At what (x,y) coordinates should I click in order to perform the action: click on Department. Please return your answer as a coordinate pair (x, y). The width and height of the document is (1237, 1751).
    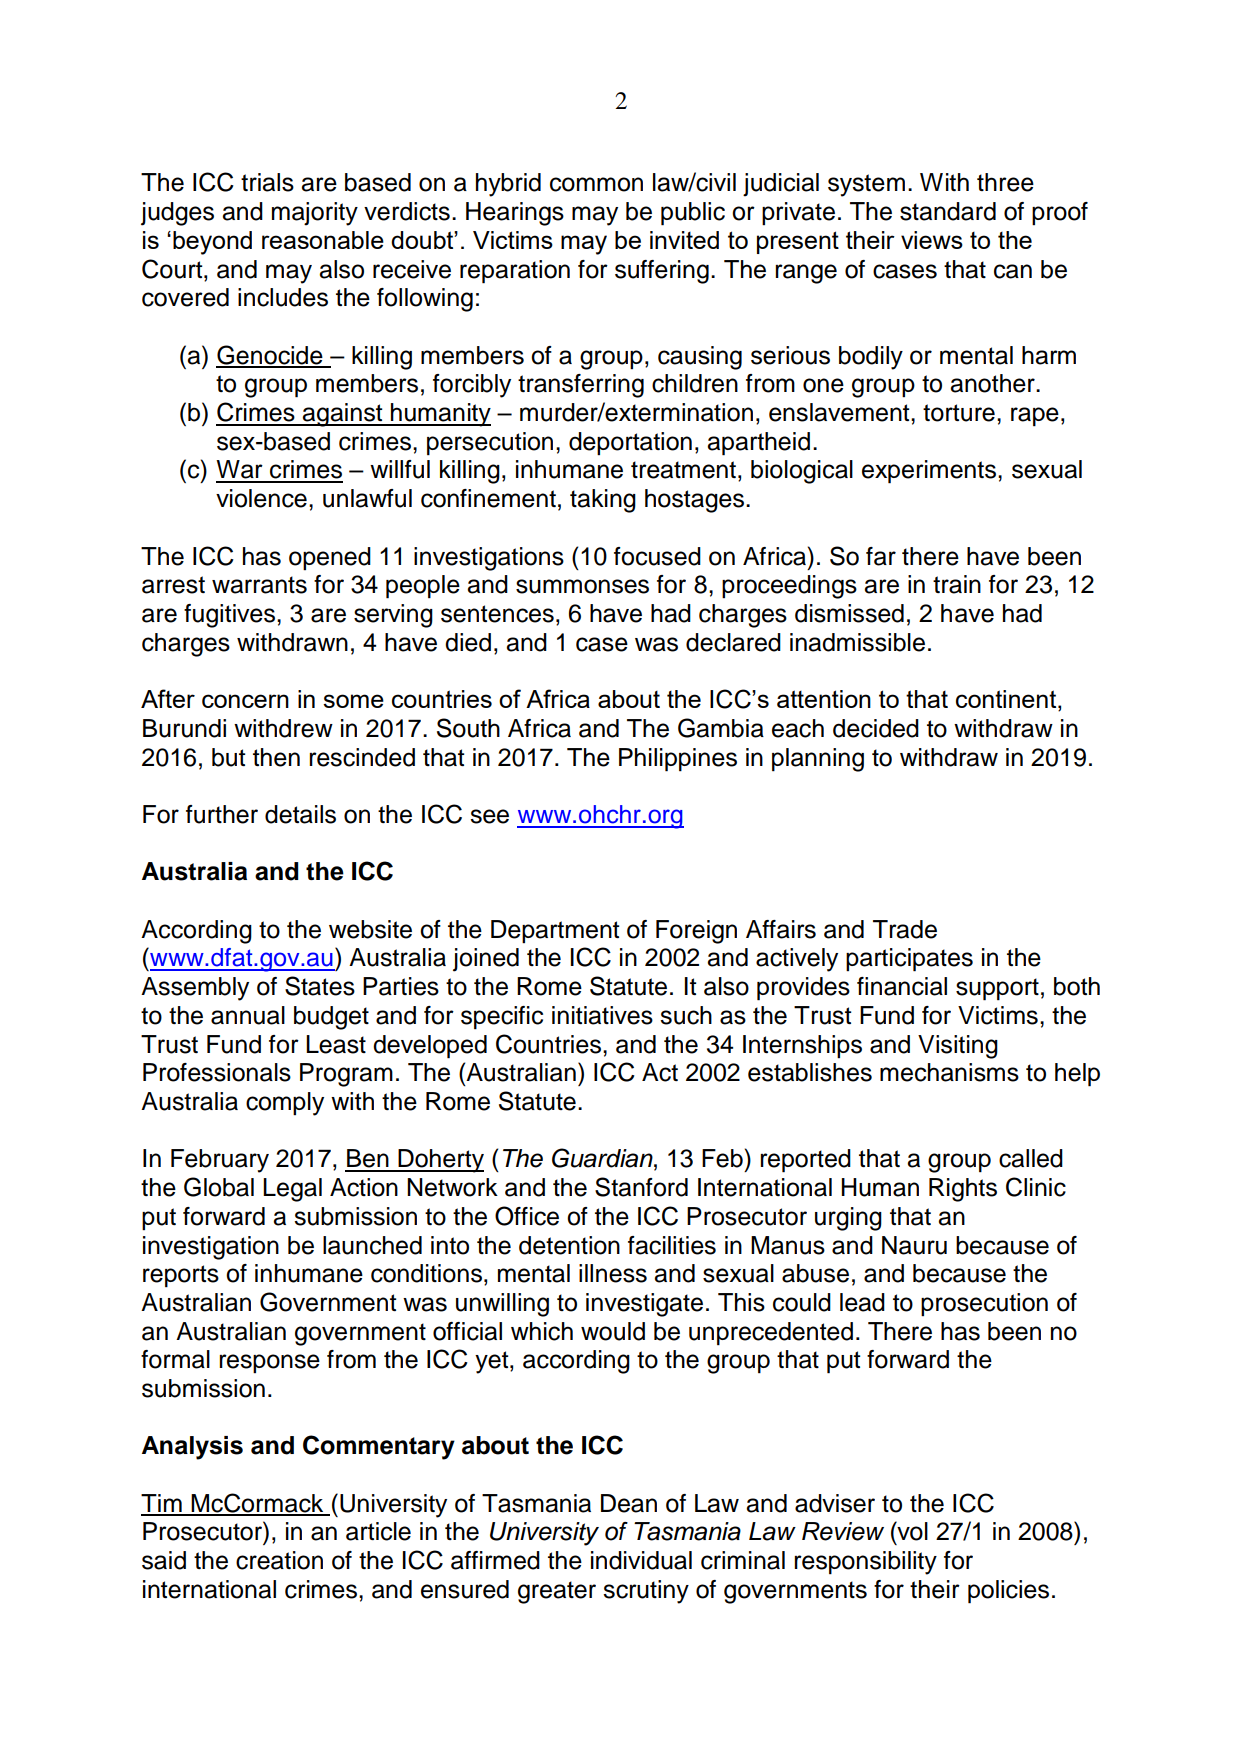
    Looking at the image, I should click on (555, 931).
